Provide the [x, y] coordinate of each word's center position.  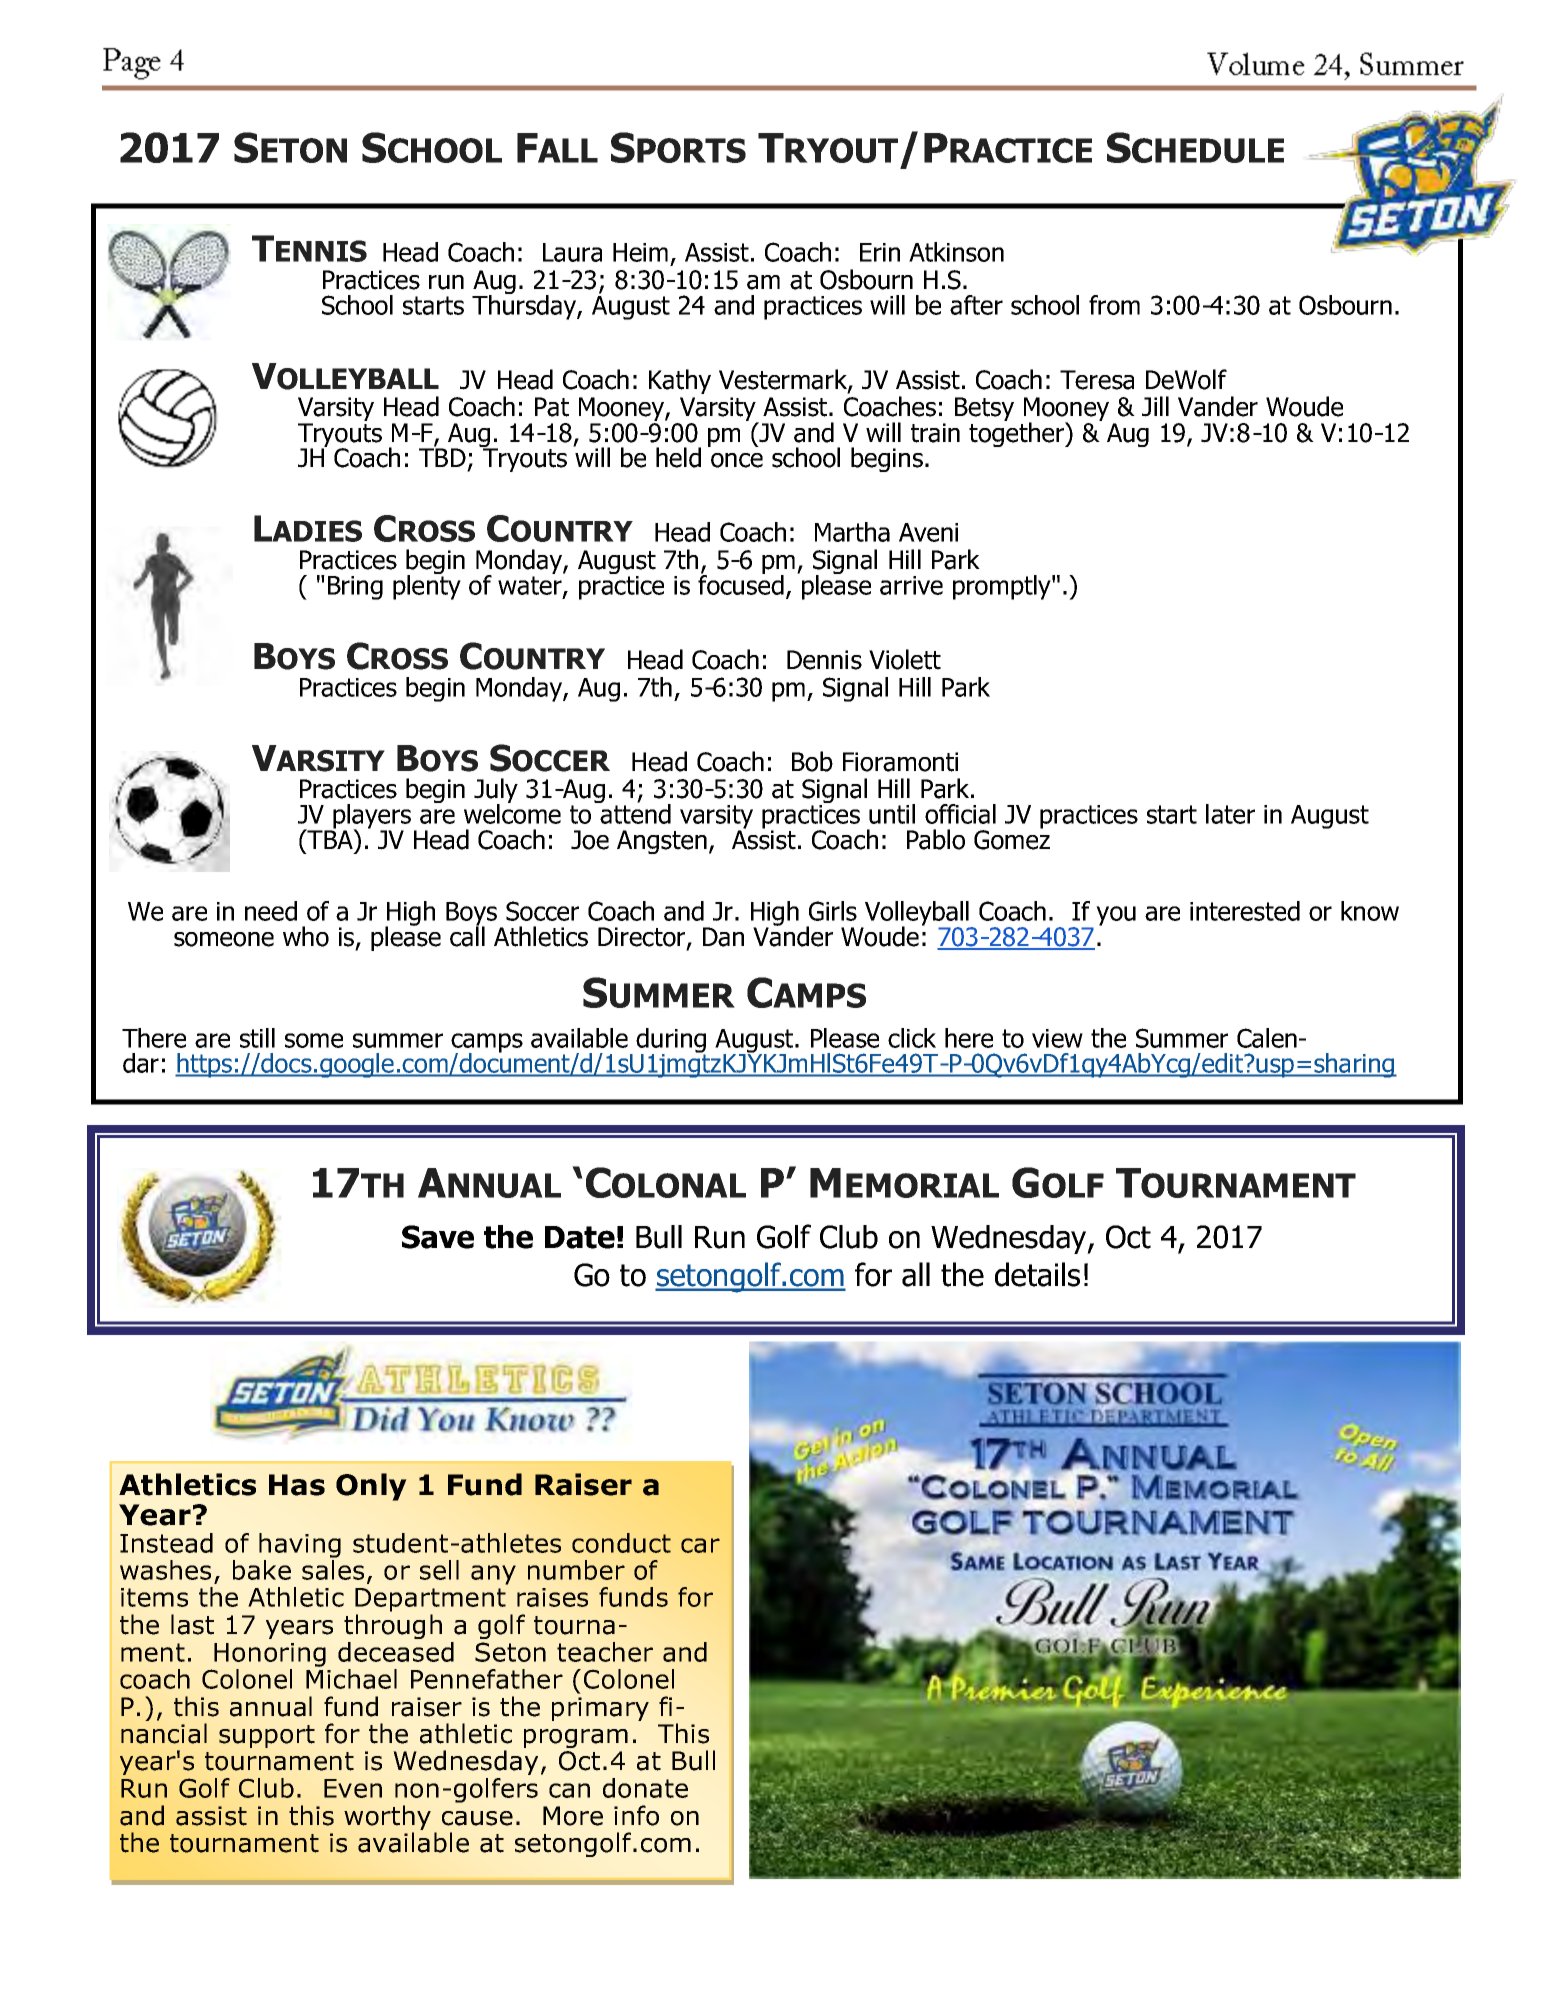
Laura [572, 252]
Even [353, 1788]
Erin [880, 252]
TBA [330, 838]
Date [580, 1237]
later [1230, 814]
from [1114, 305]
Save [438, 1237]
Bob [812, 761]
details [1037, 1274]
